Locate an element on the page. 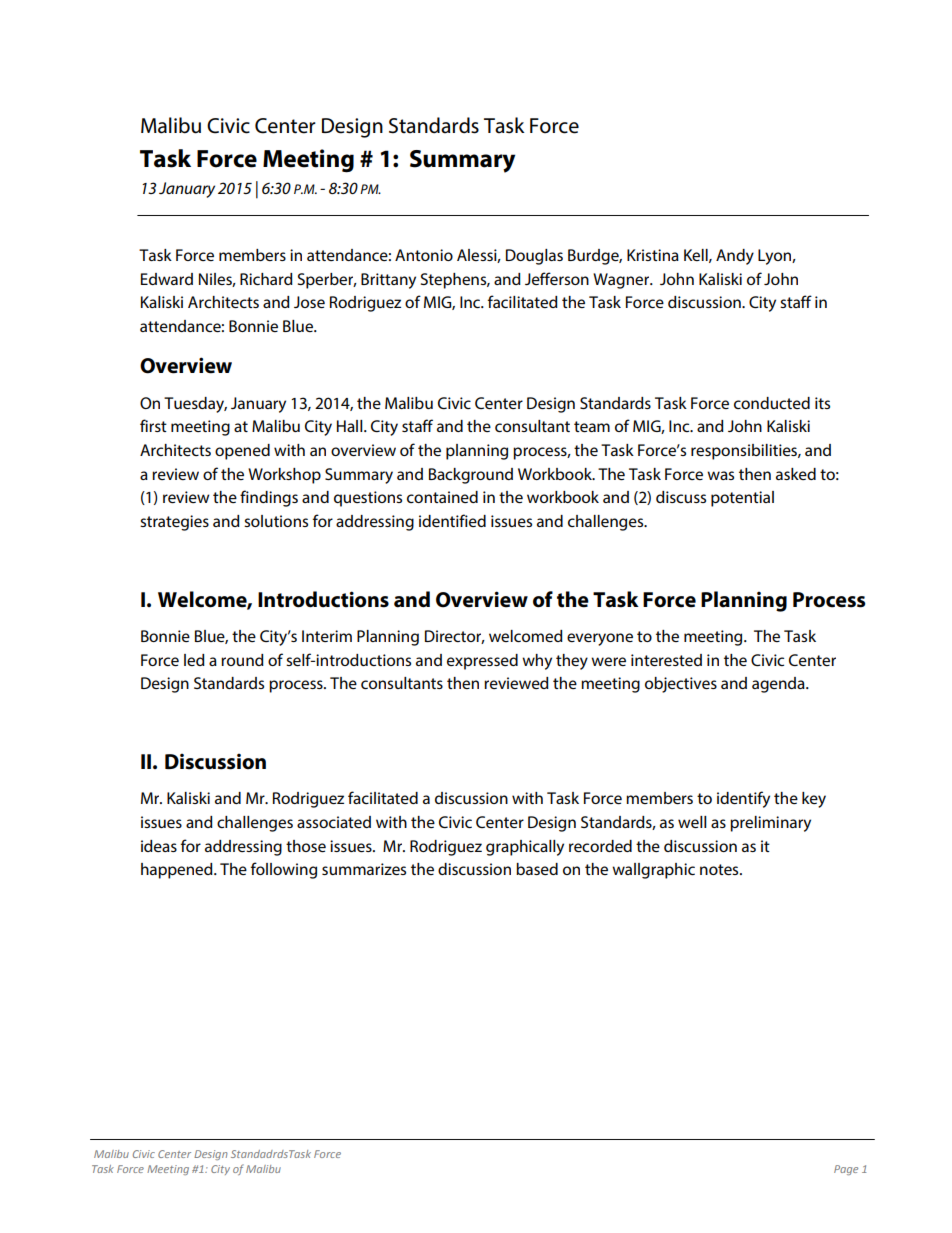 This document has width=952, height=1233. agenda is located at coordinates (779, 685).
